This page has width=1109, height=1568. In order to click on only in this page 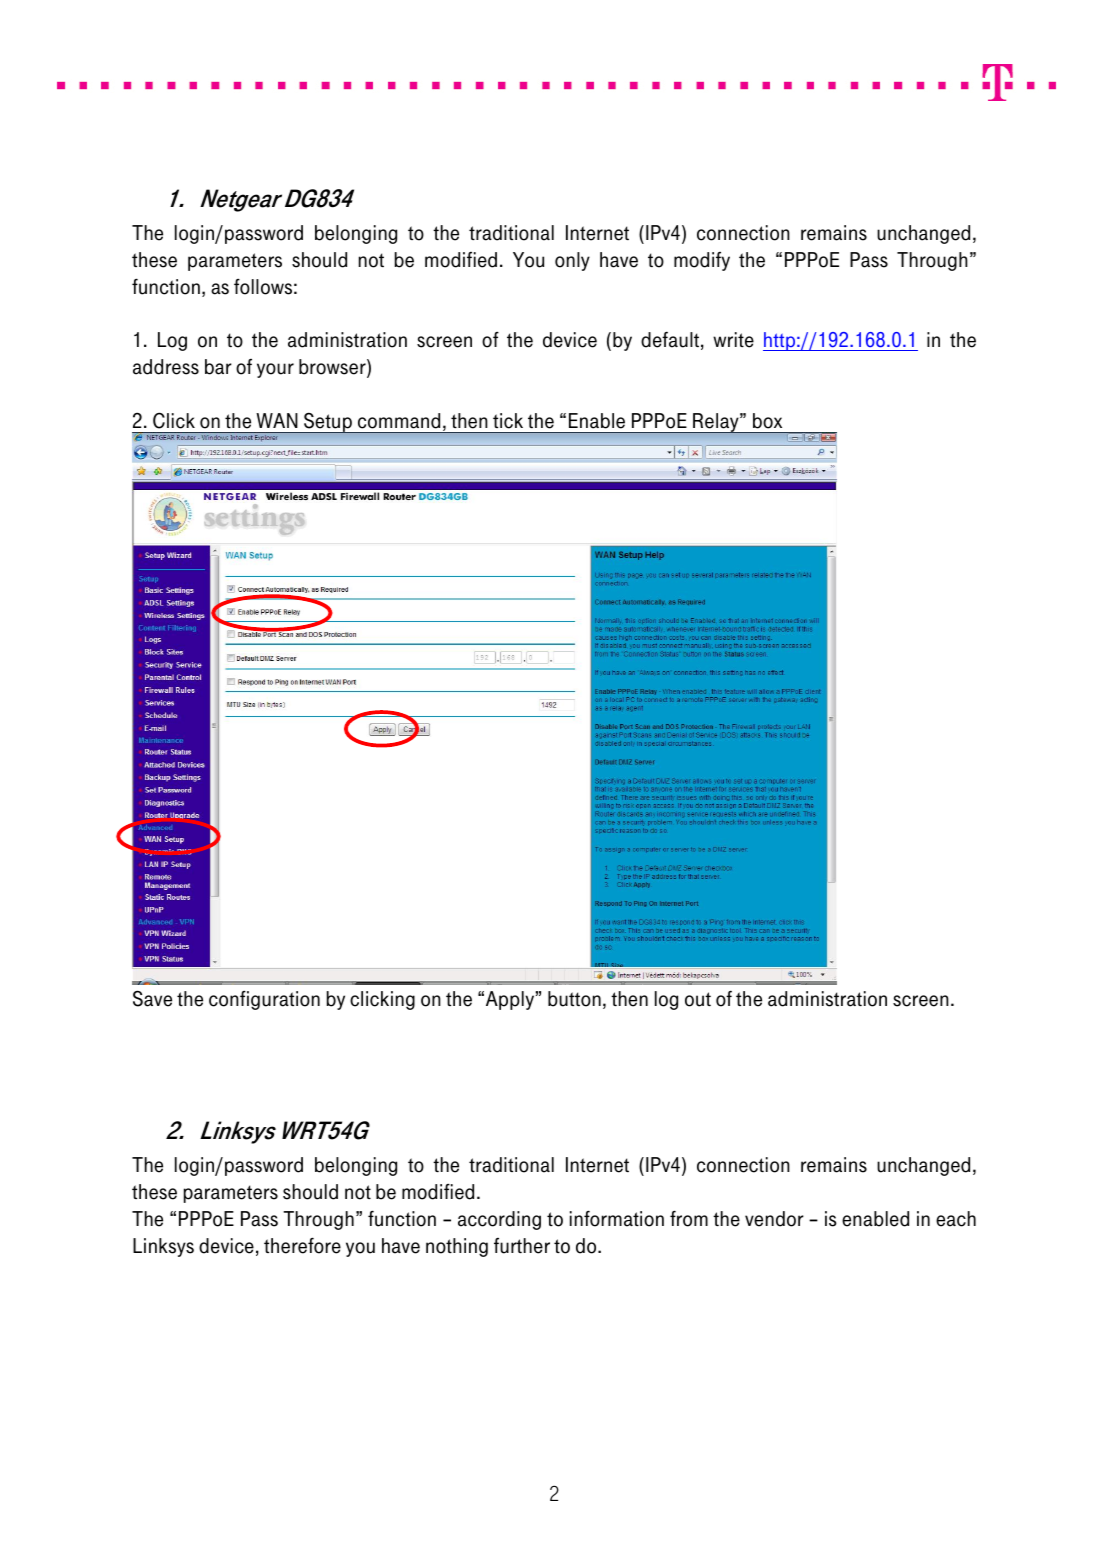, I will do `click(572, 261)`.
